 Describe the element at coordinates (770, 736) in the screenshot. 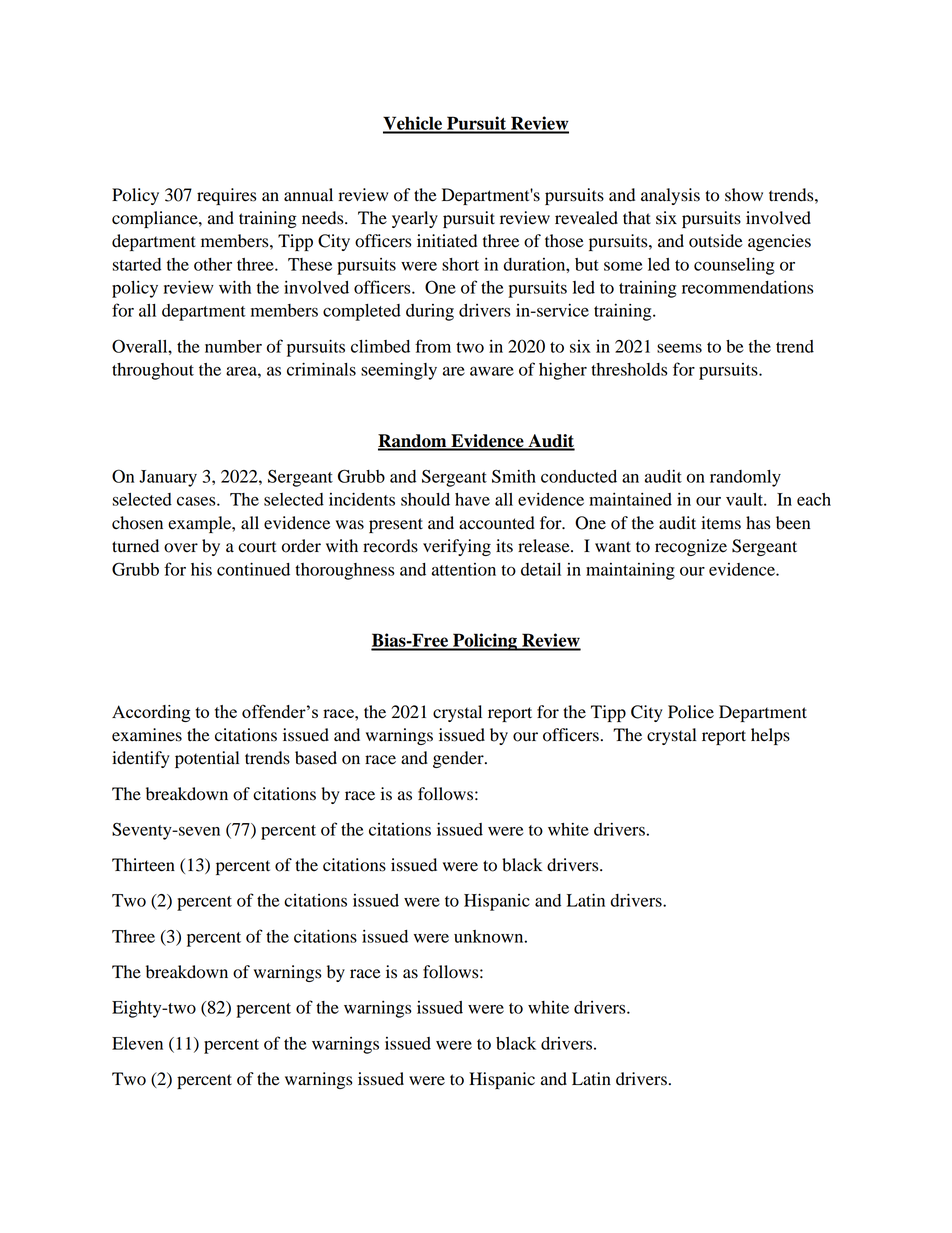

I see `helps` at that location.
